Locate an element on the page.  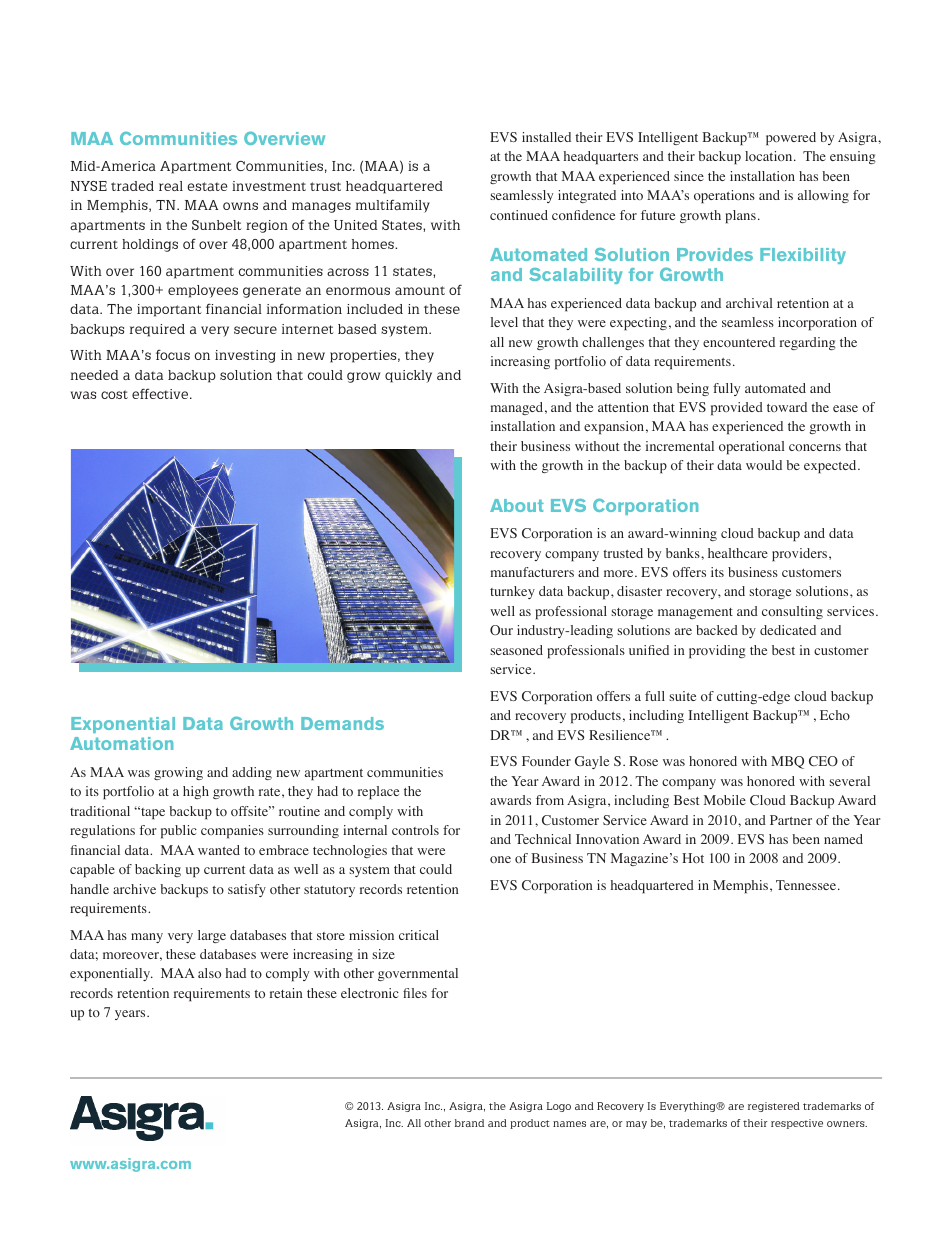
installed is located at coordinates (546, 137).
